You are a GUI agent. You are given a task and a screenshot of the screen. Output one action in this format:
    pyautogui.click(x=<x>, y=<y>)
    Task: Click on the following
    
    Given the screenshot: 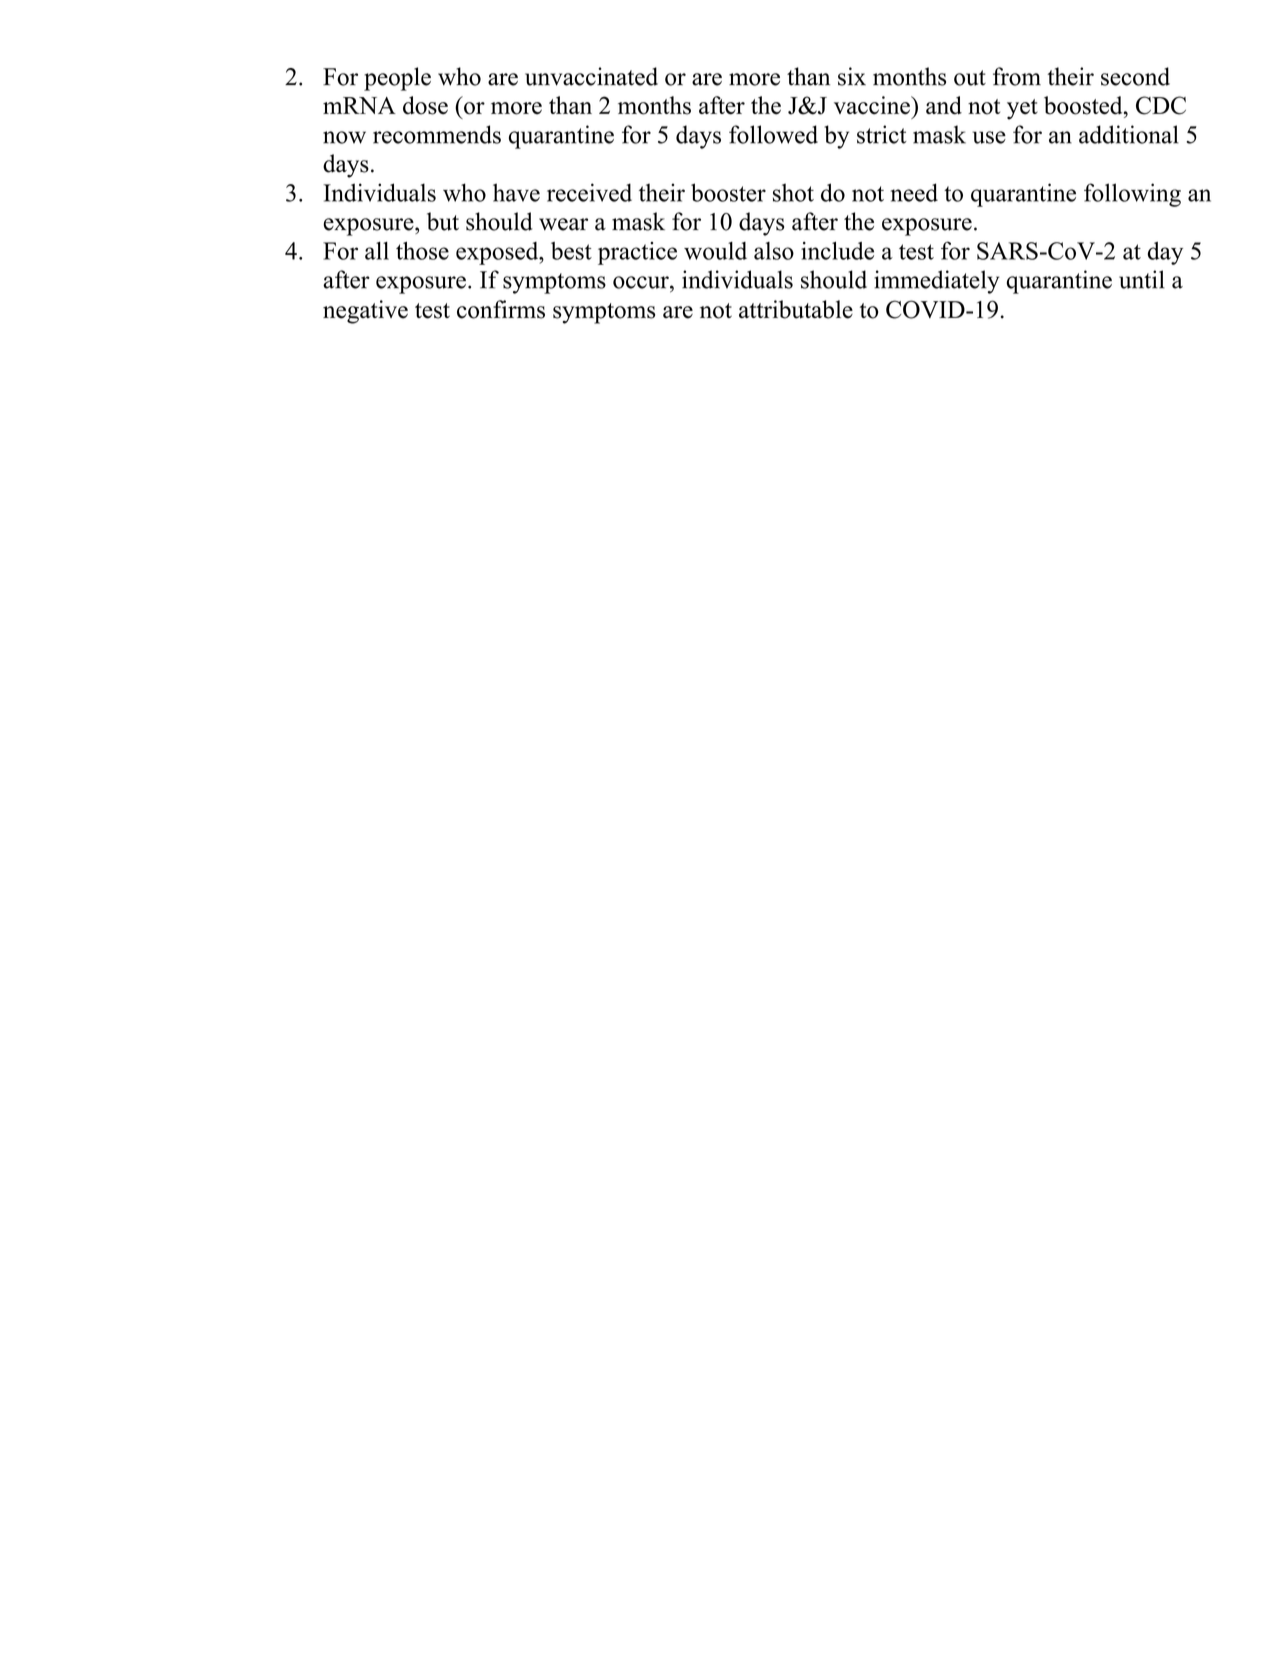 What is the action you would take?
    pyautogui.click(x=1132, y=195)
